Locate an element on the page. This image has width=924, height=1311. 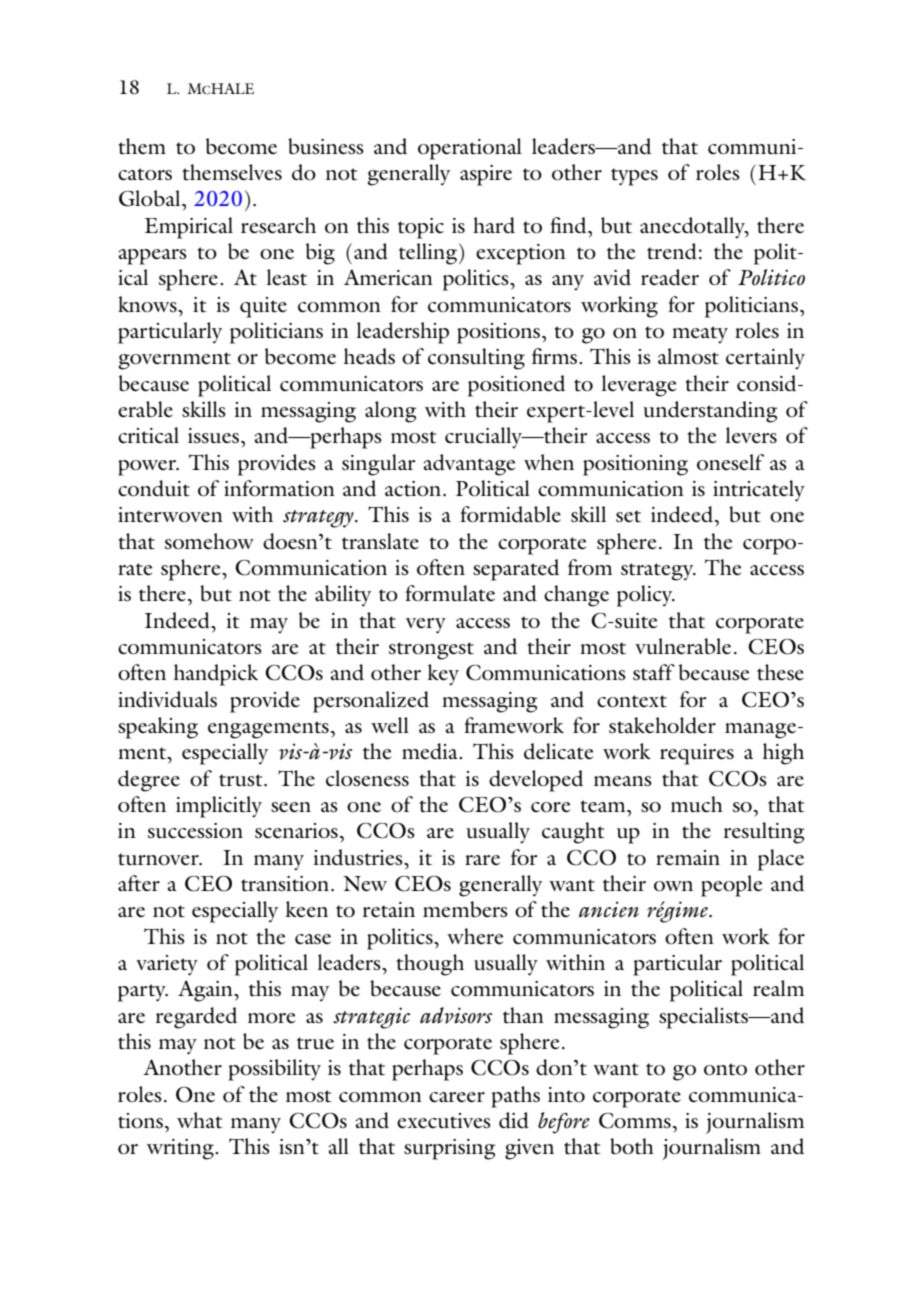
strongest is located at coordinates (431, 651).
